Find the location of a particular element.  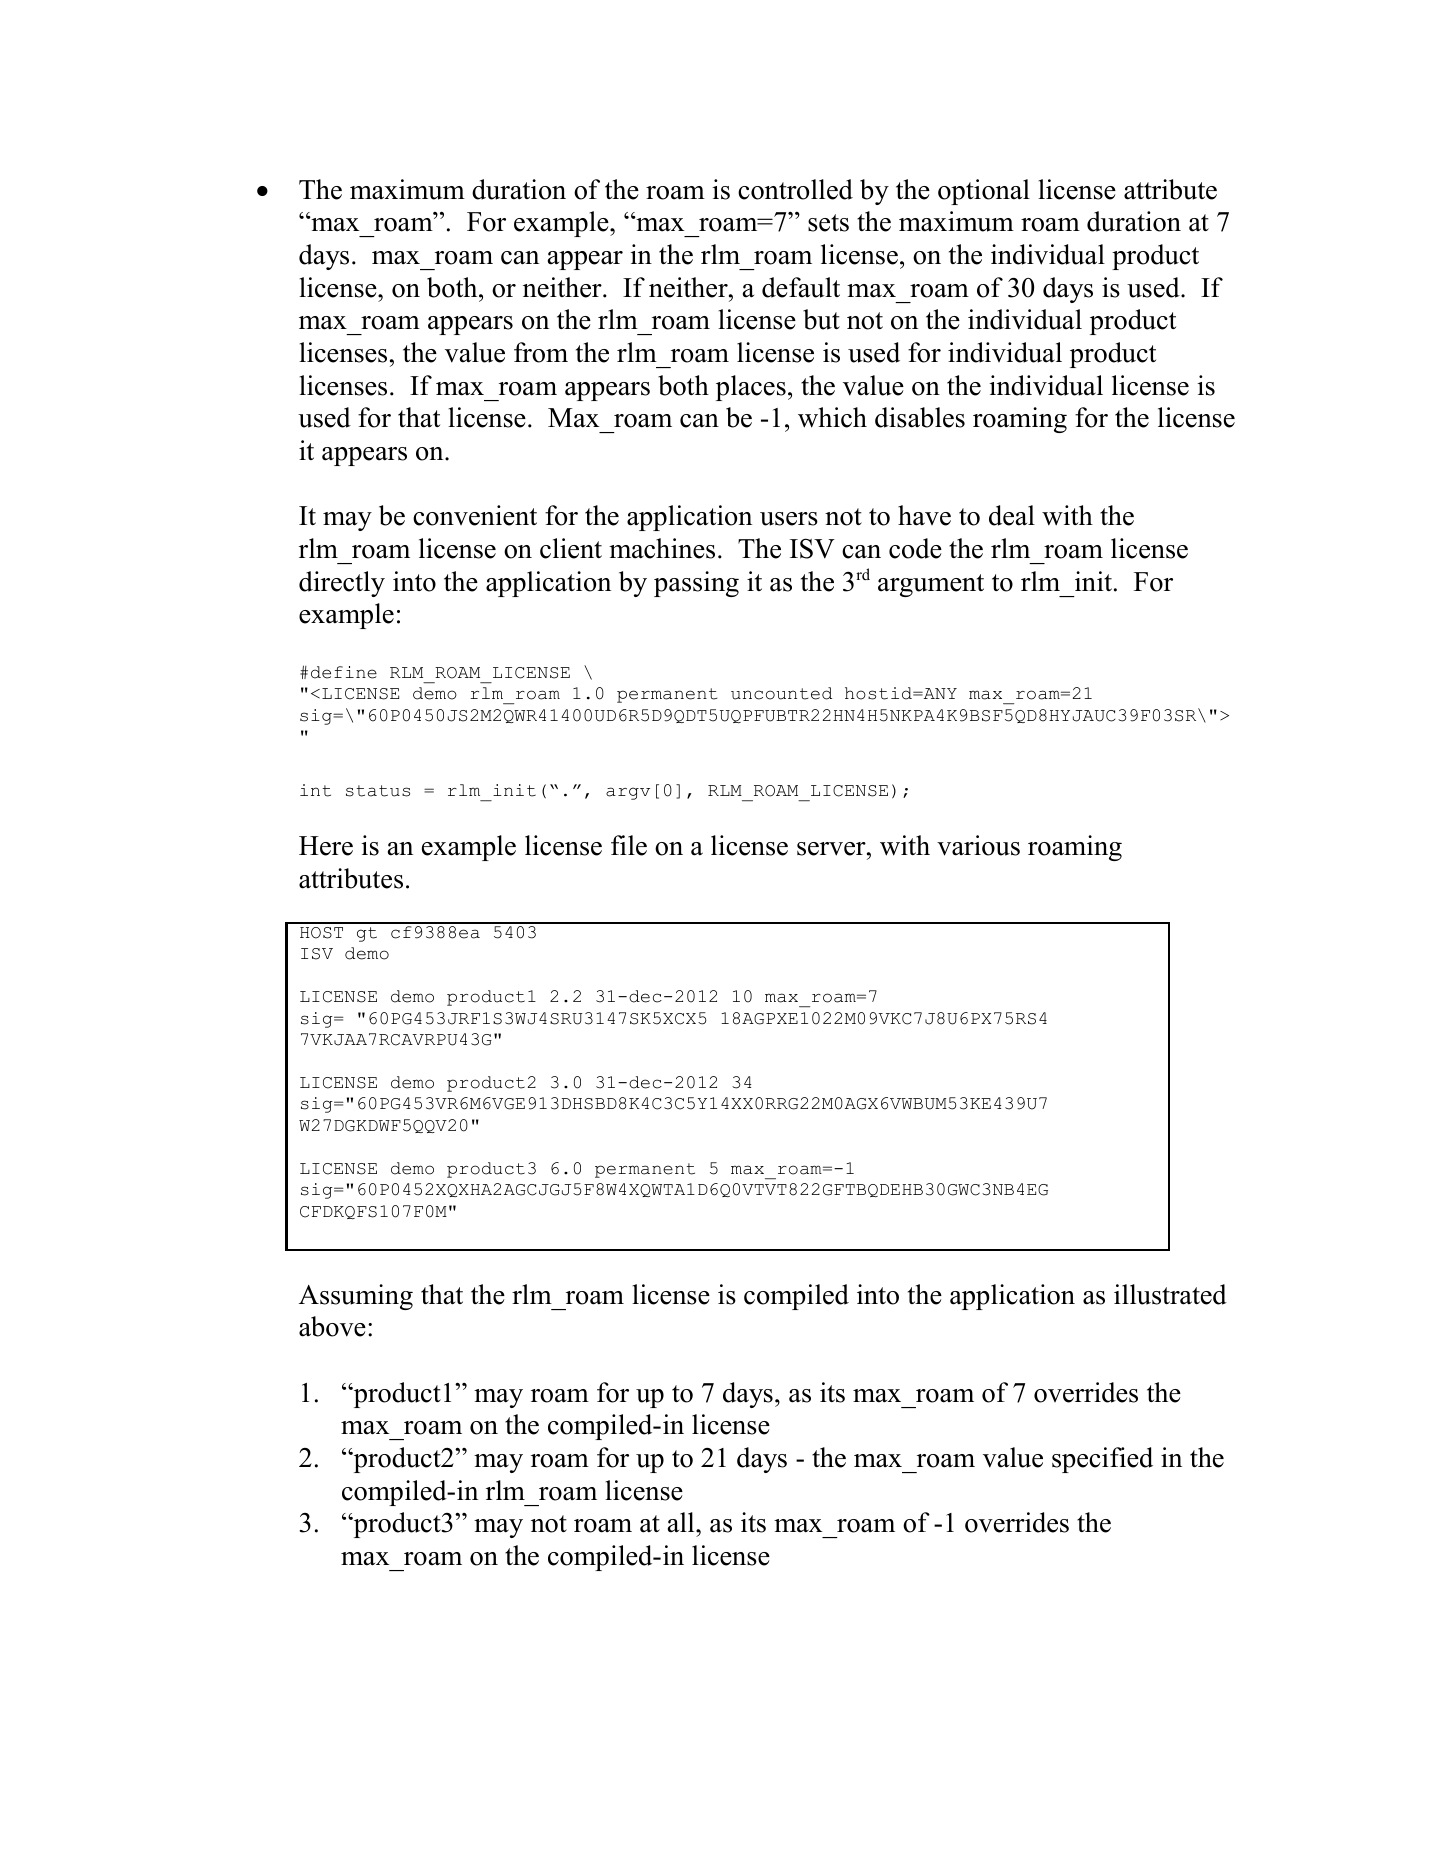

specified is located at coordinates (1102, 1460).
